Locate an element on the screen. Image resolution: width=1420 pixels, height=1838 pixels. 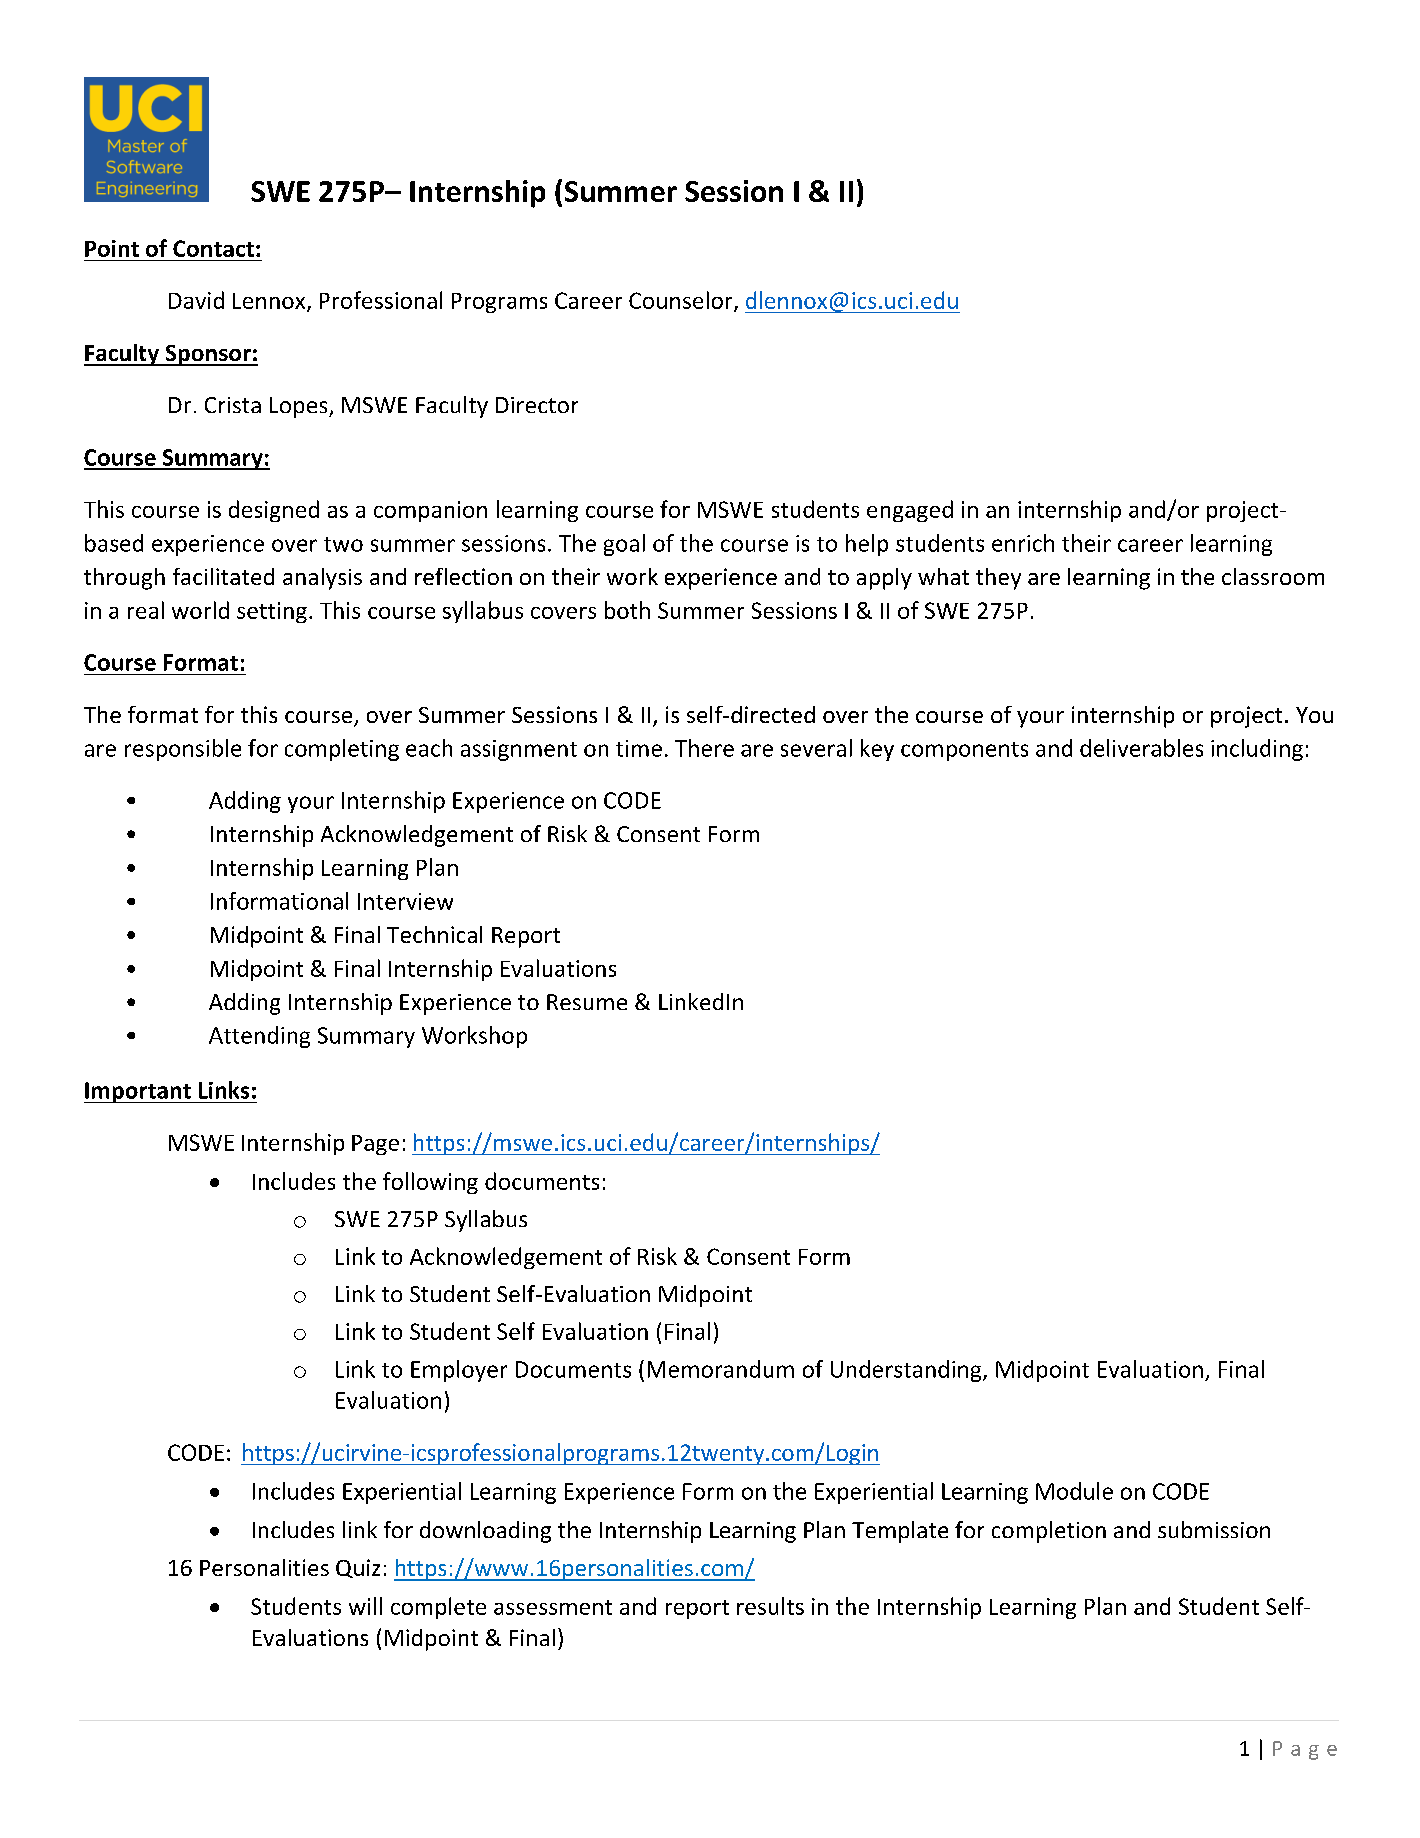
Resume is located at coordinates (587, 1002).
